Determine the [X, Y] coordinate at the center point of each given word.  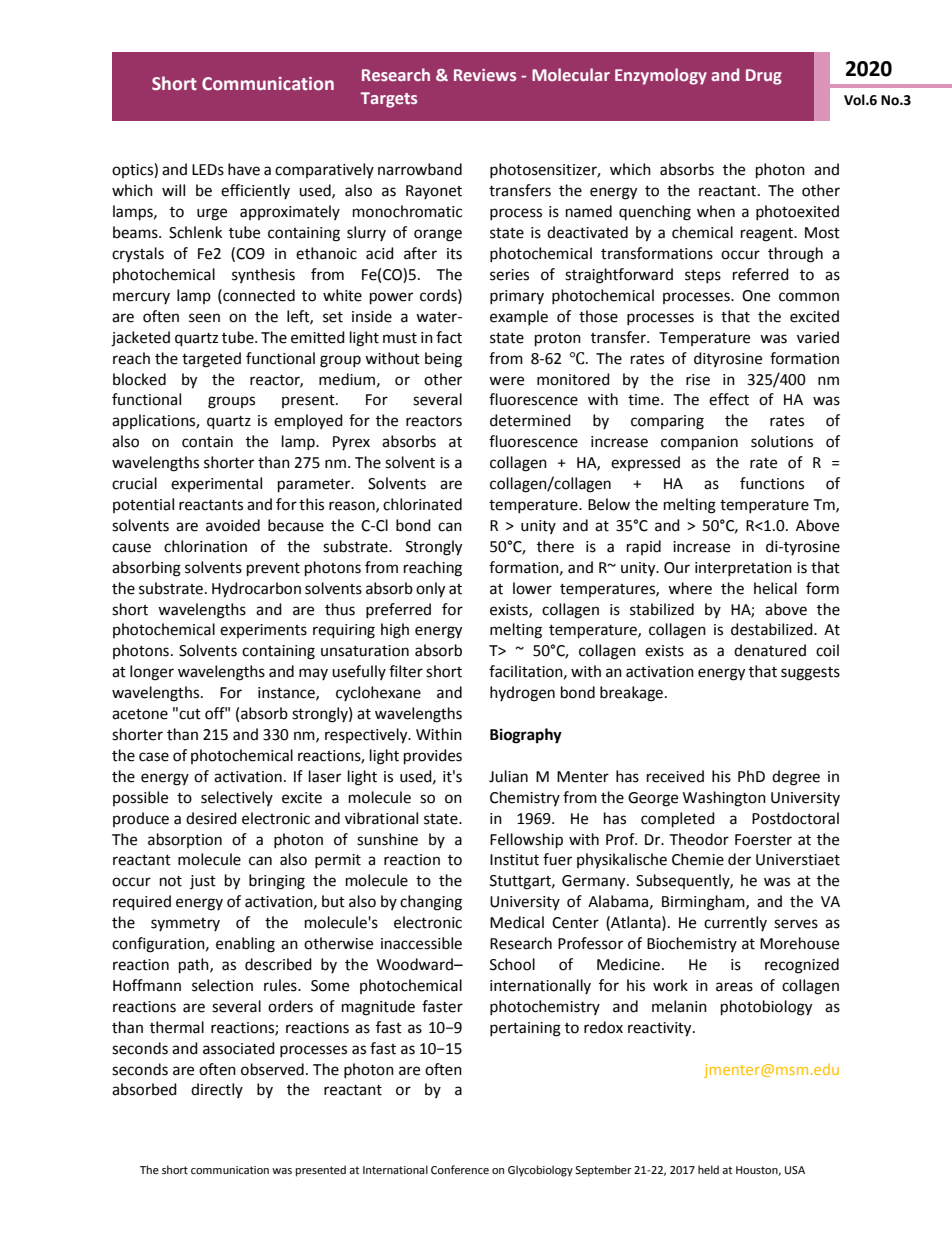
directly [217, 1090]
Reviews [485, 75]
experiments [263, 631]
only [430, 590]
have [244, 169]
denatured [770, 650]
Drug [764, 77]
